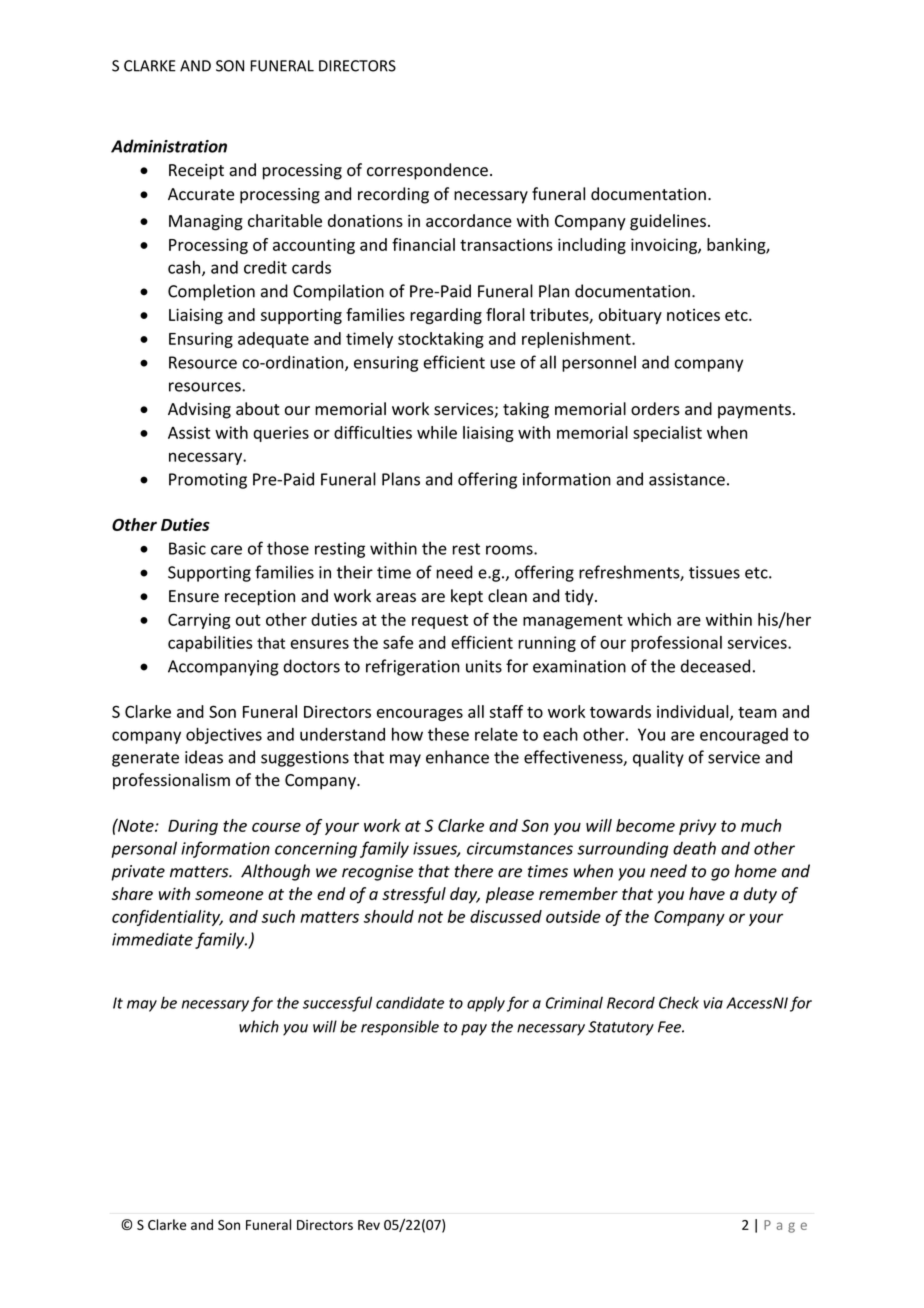  I want to click on there, so click(474, 871).
